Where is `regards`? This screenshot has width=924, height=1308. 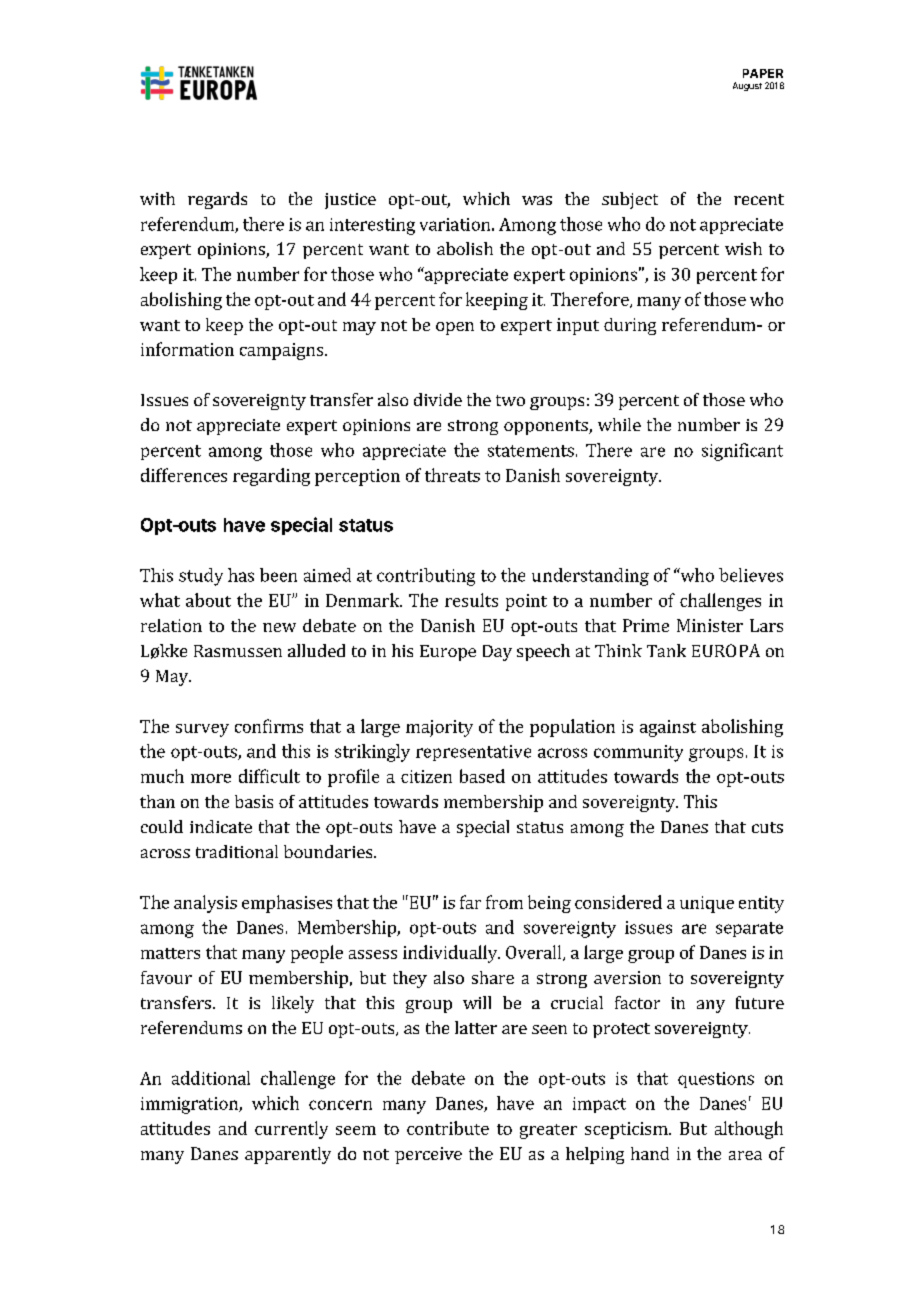
regards is located at coordinates (217, 200).
